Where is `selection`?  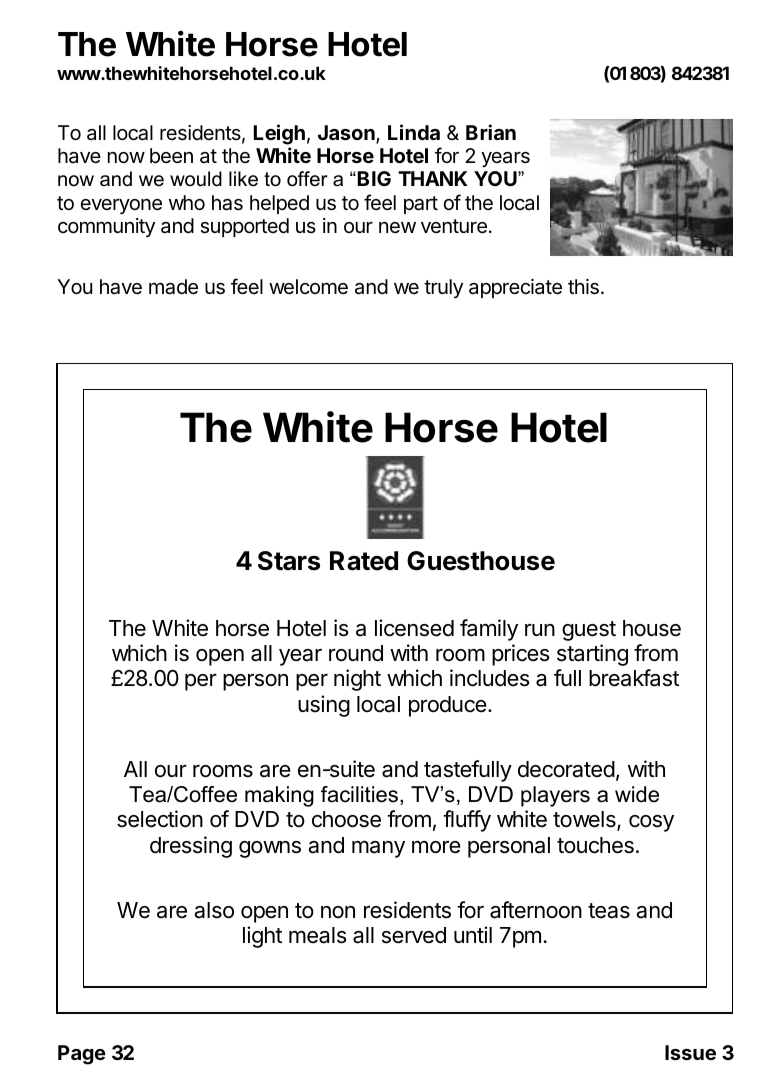 selection is located at coordinates (160, 819).
